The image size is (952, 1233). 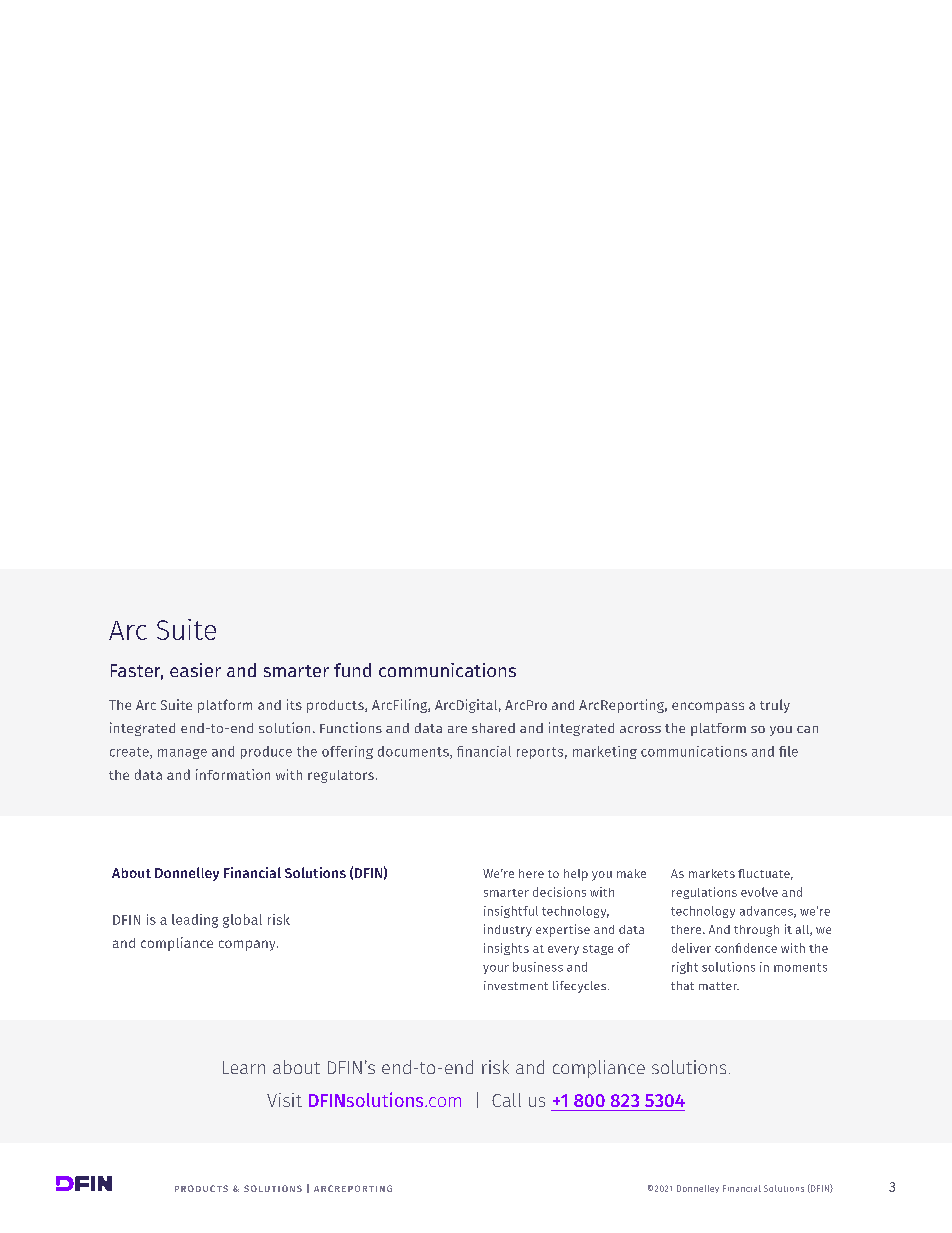 What do you see at coordinates (244, 1067) in the screenshot?
I see `Learn` at bounding box center [244, 1067].
